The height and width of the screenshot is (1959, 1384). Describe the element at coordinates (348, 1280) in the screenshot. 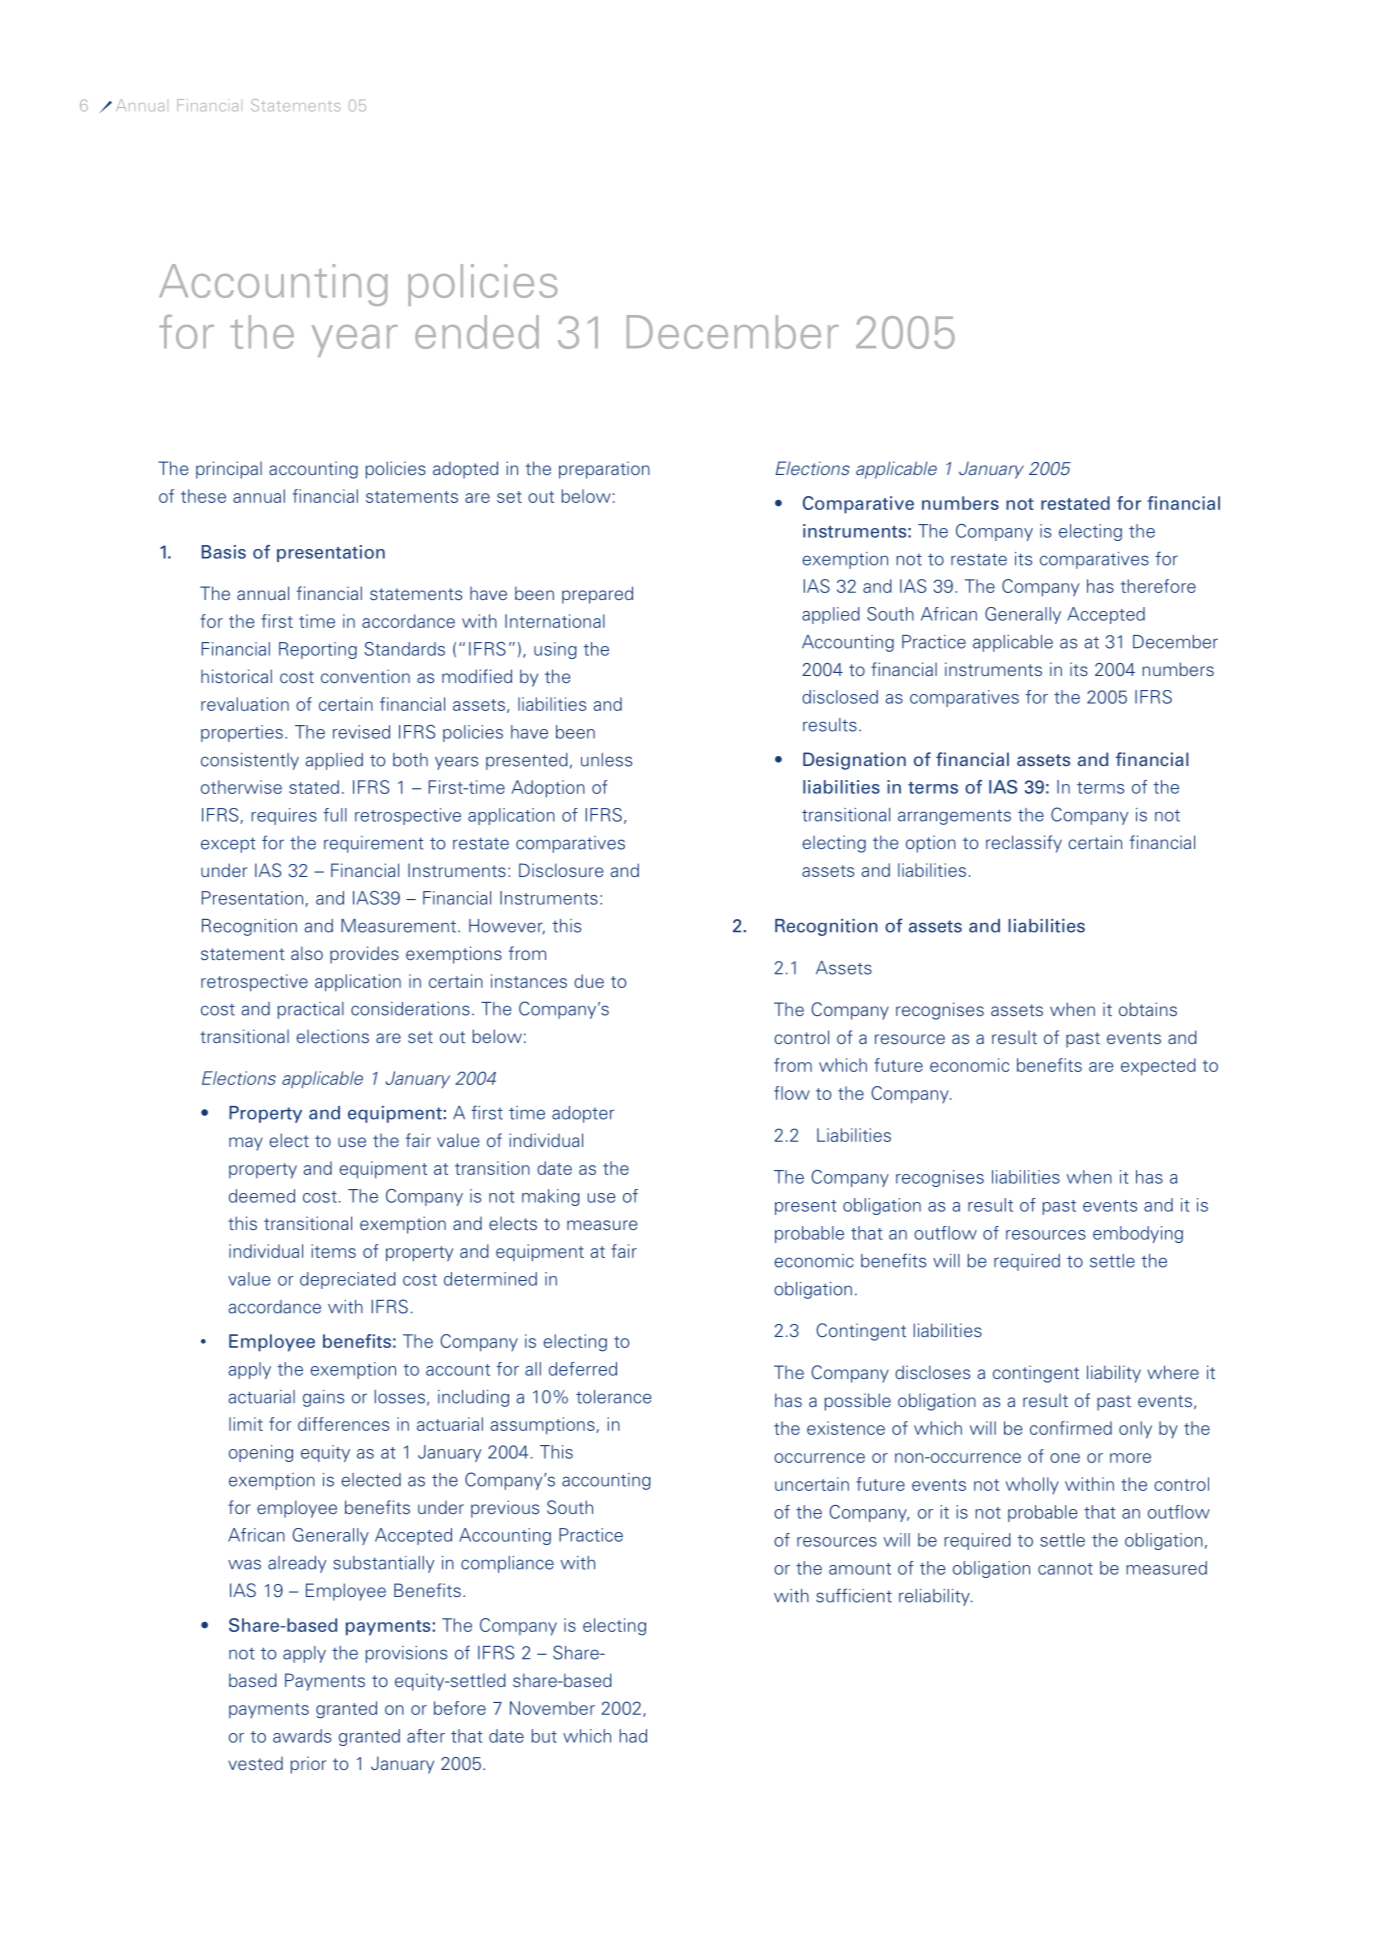

I see `depreciated` at that location.
